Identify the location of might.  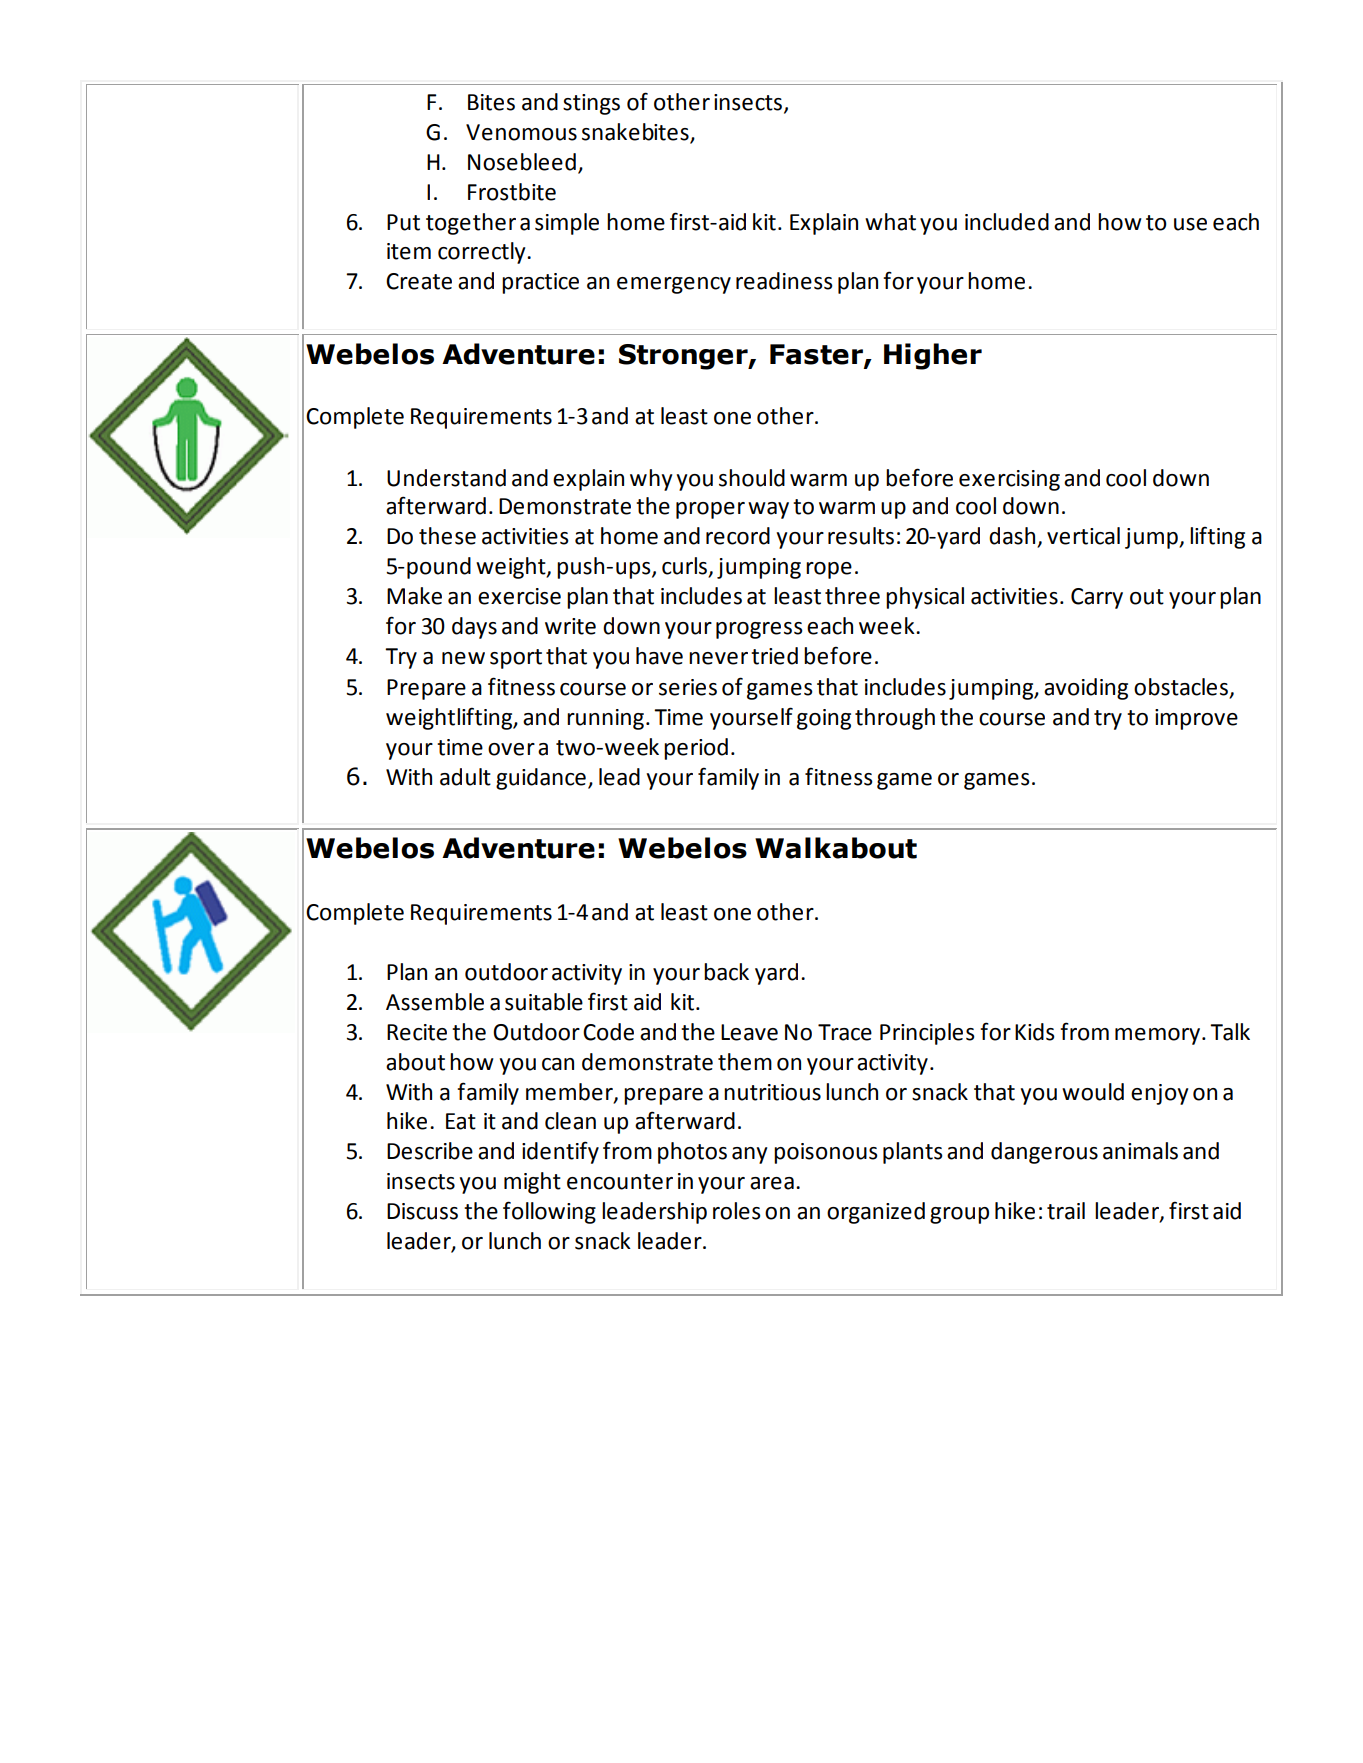
(532, 1183).
